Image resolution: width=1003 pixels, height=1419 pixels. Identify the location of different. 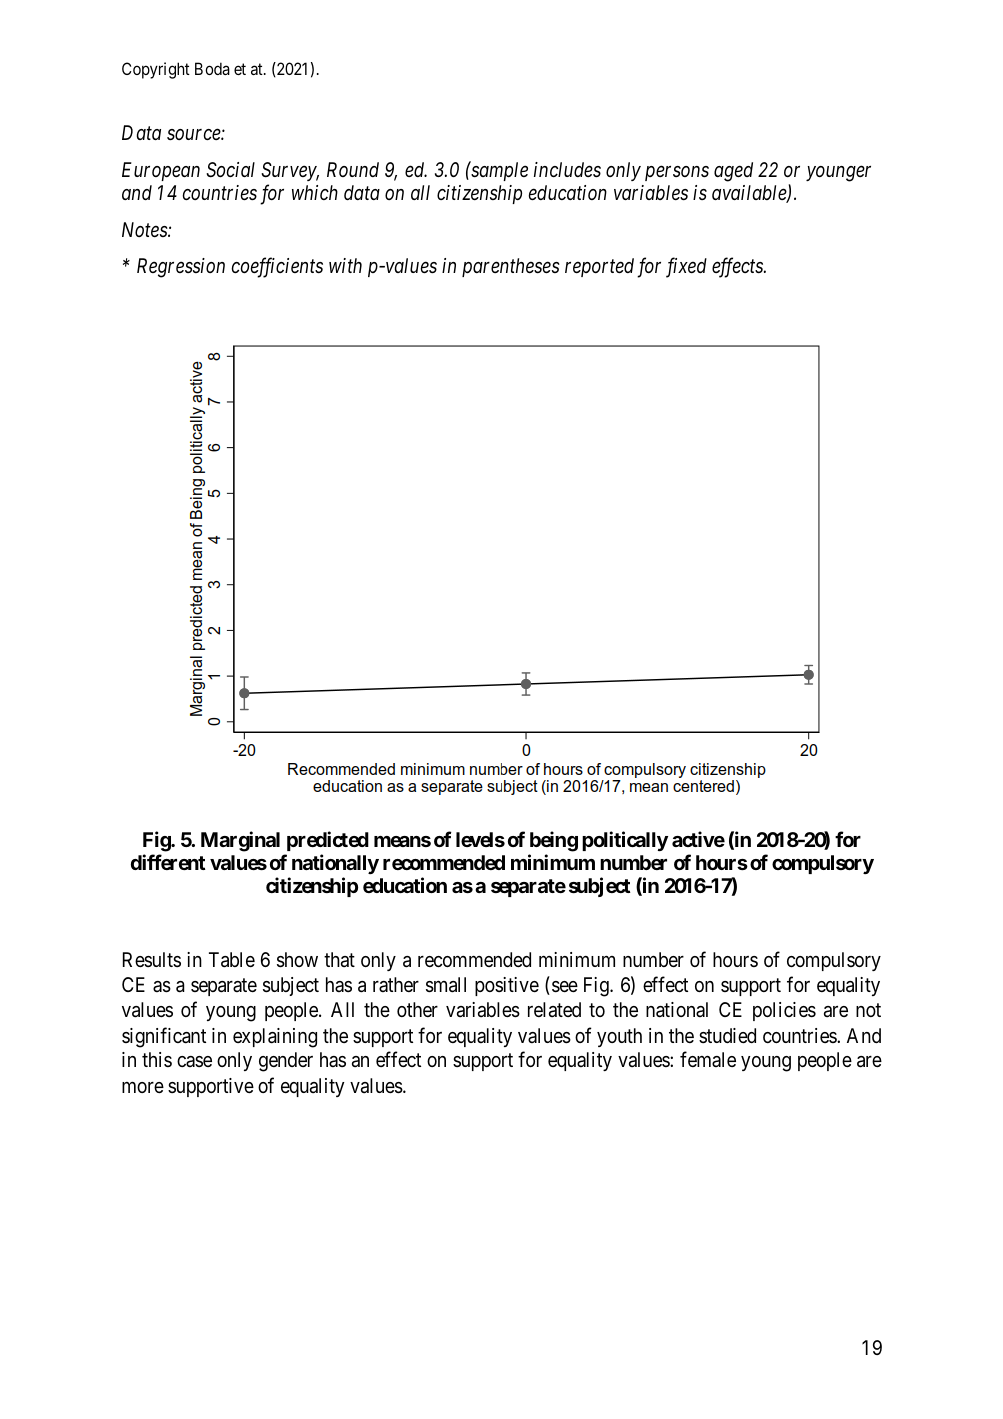
(168, 862).
